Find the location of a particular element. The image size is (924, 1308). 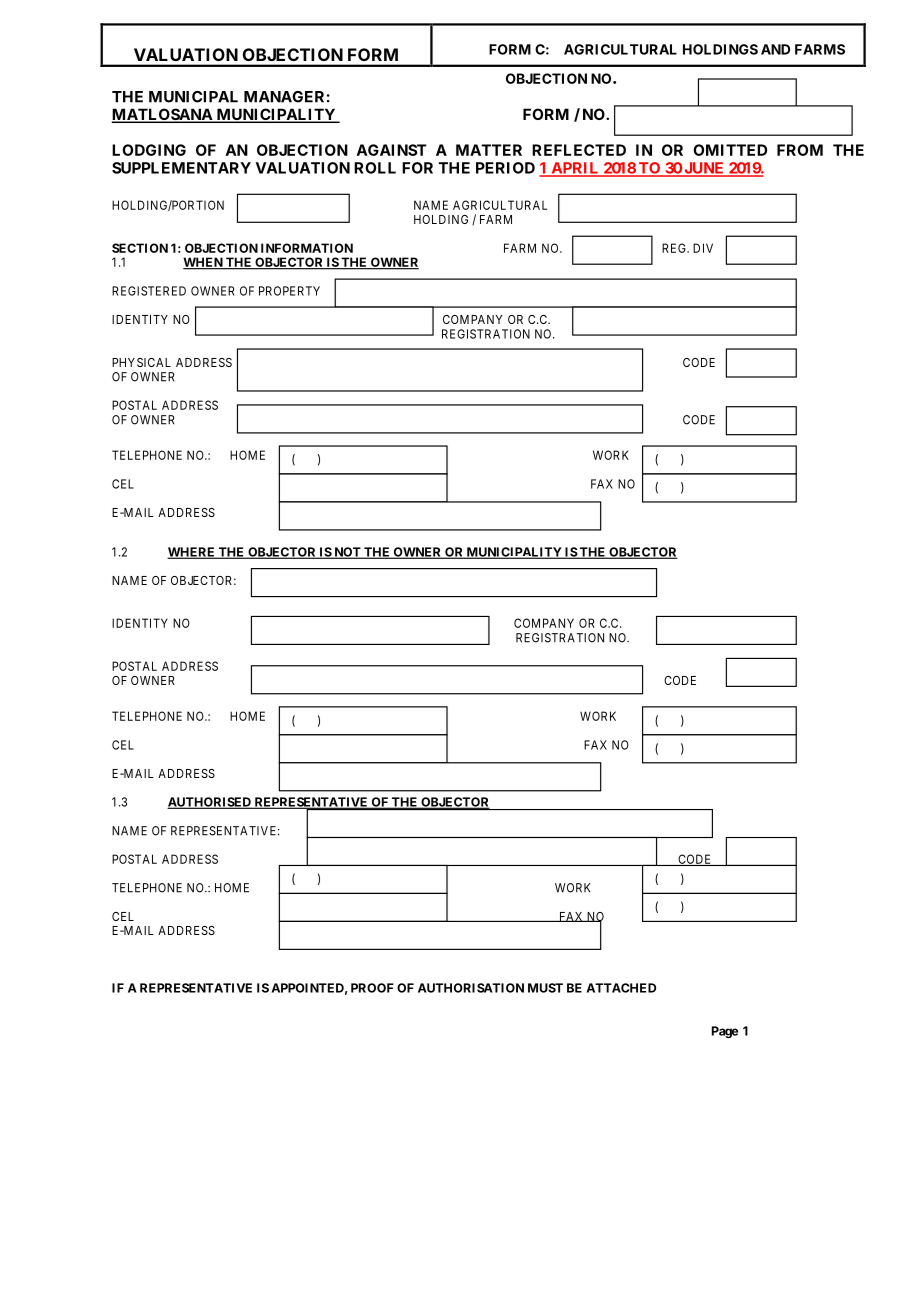

JUNE is located at coordinates (704, 169).
